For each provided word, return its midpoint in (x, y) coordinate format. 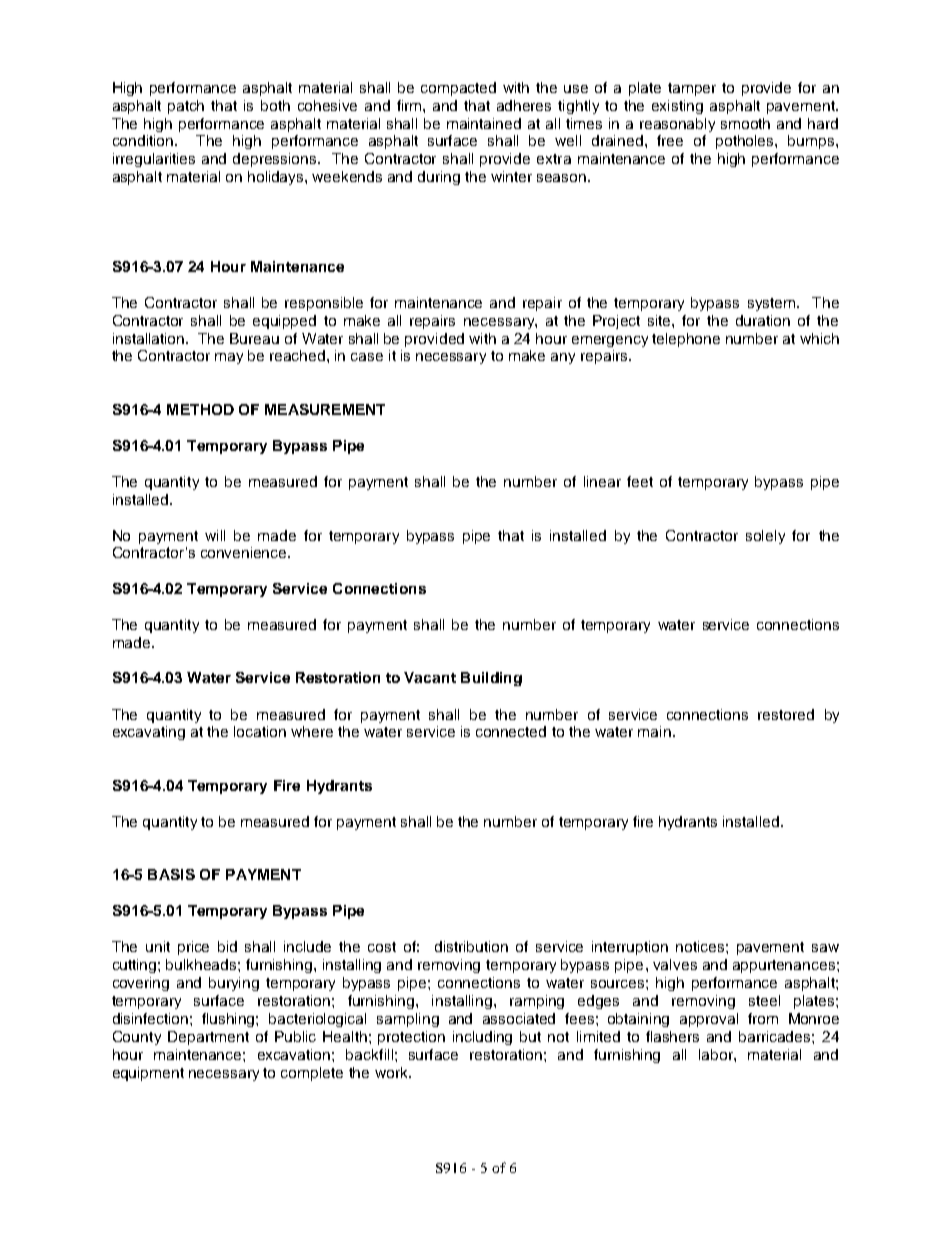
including (482, 1038)
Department (208, 1038)
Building (491, 679)
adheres (524, 105)
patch (186, 107)
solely (765, 537)
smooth (745, 123)
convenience (245, 552)
